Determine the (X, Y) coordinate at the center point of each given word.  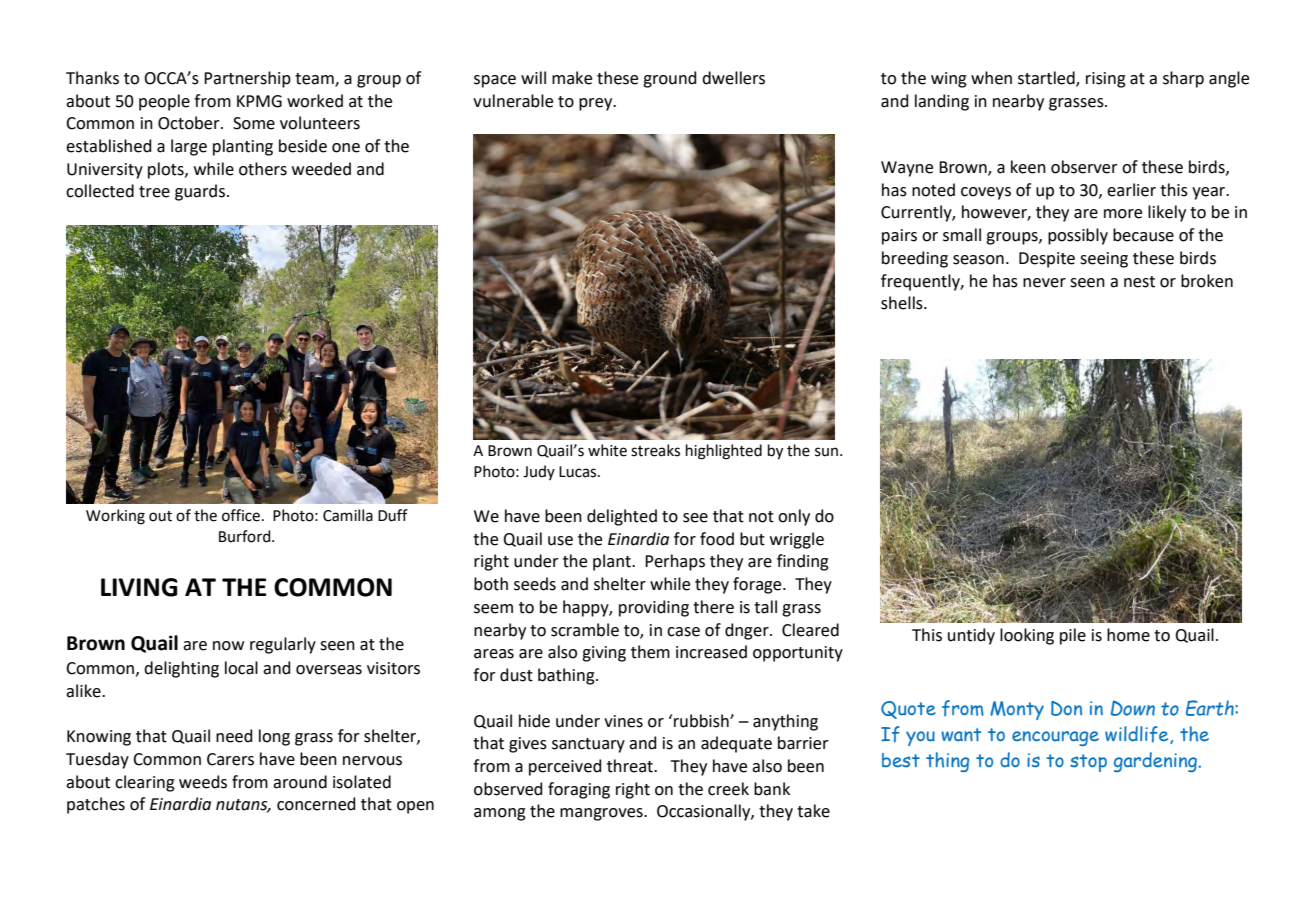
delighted (622, 517)
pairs (899, 237)
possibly (1078, 236)
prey (597, 104)
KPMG (259, 101)
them (650, 652)
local (241, 668)
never (1044, 283)
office (241, 515)
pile (1073, 636)
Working (115, 517)
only (794, 517)
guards (201, 192)
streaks (655, 450)
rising (1106, 80)
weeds (203, 782)
